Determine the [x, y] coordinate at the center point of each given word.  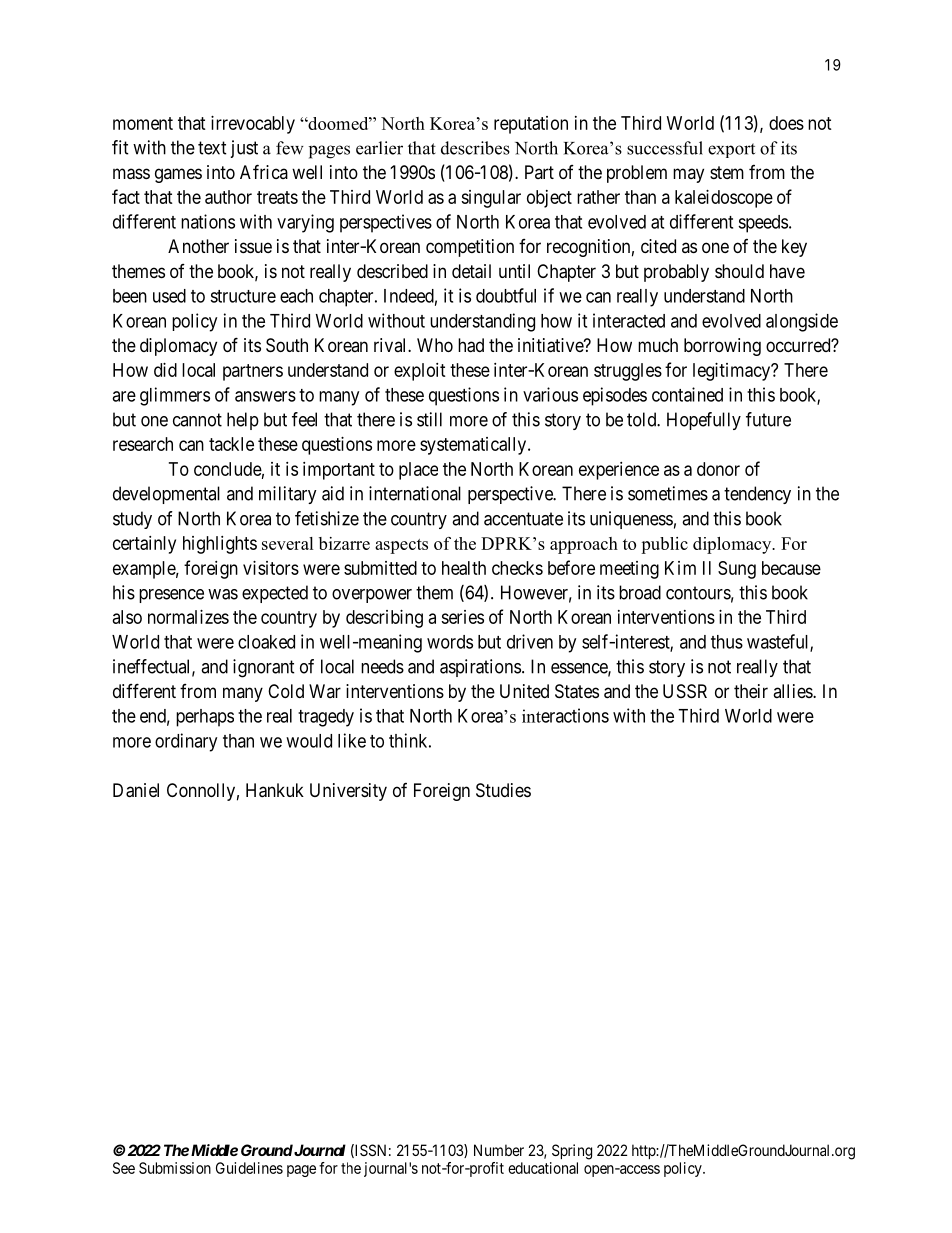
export [731, 150]
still [429, 419]
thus [727, 642]
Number [499, 1150]
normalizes [188, 617]
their [751, 691]
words [450, 642]
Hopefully [704, 421]
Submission [175, 1168]
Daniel [136, 790]
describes [475, 148]
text [212, 148]
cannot [197, 420]
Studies [503, 790]
